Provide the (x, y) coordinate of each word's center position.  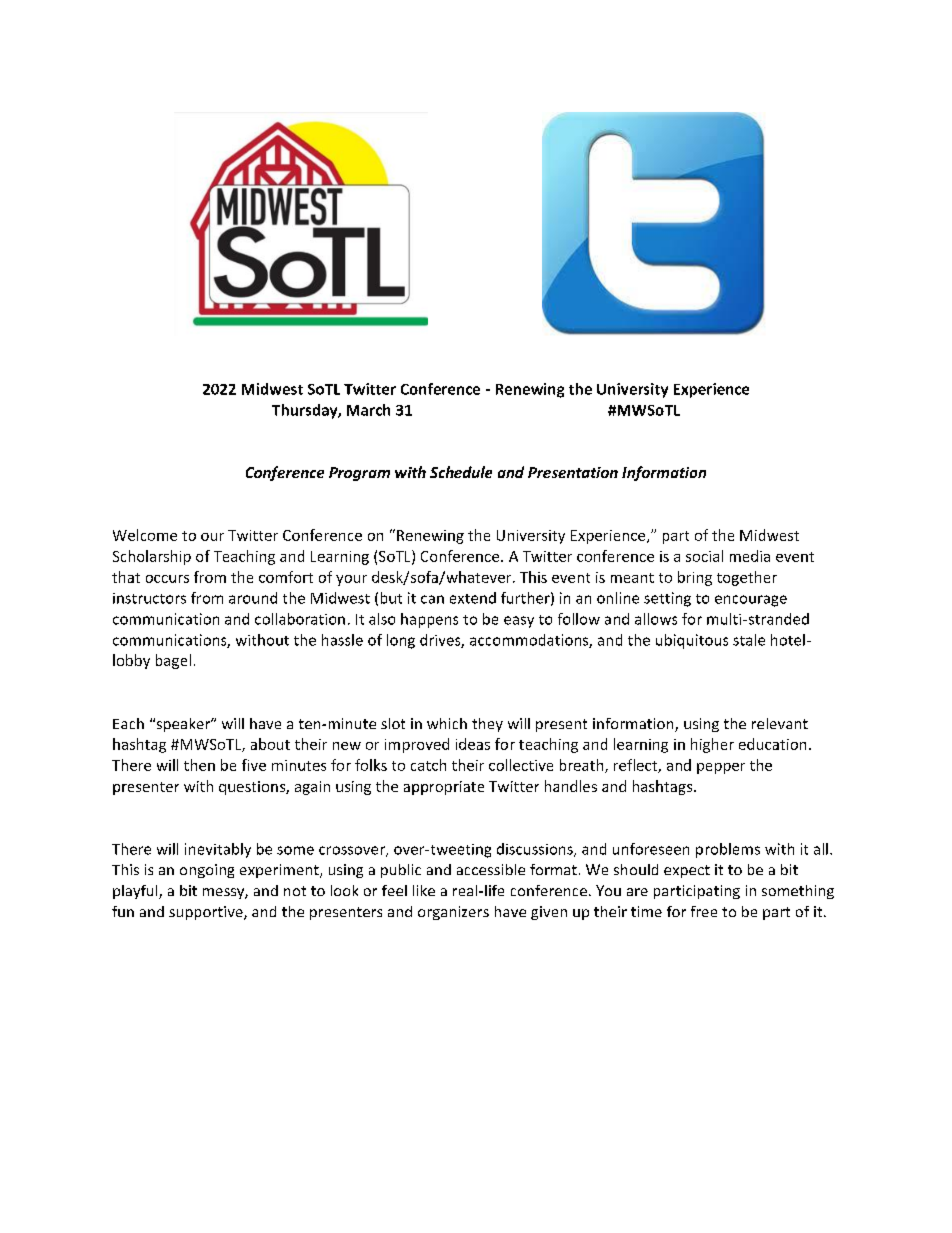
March (368, 410)
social (704, 556)
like (424, 890)
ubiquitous (692, 641)
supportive (207, 913)
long (401, 641)
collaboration (300, 619)
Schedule (461, 472)
